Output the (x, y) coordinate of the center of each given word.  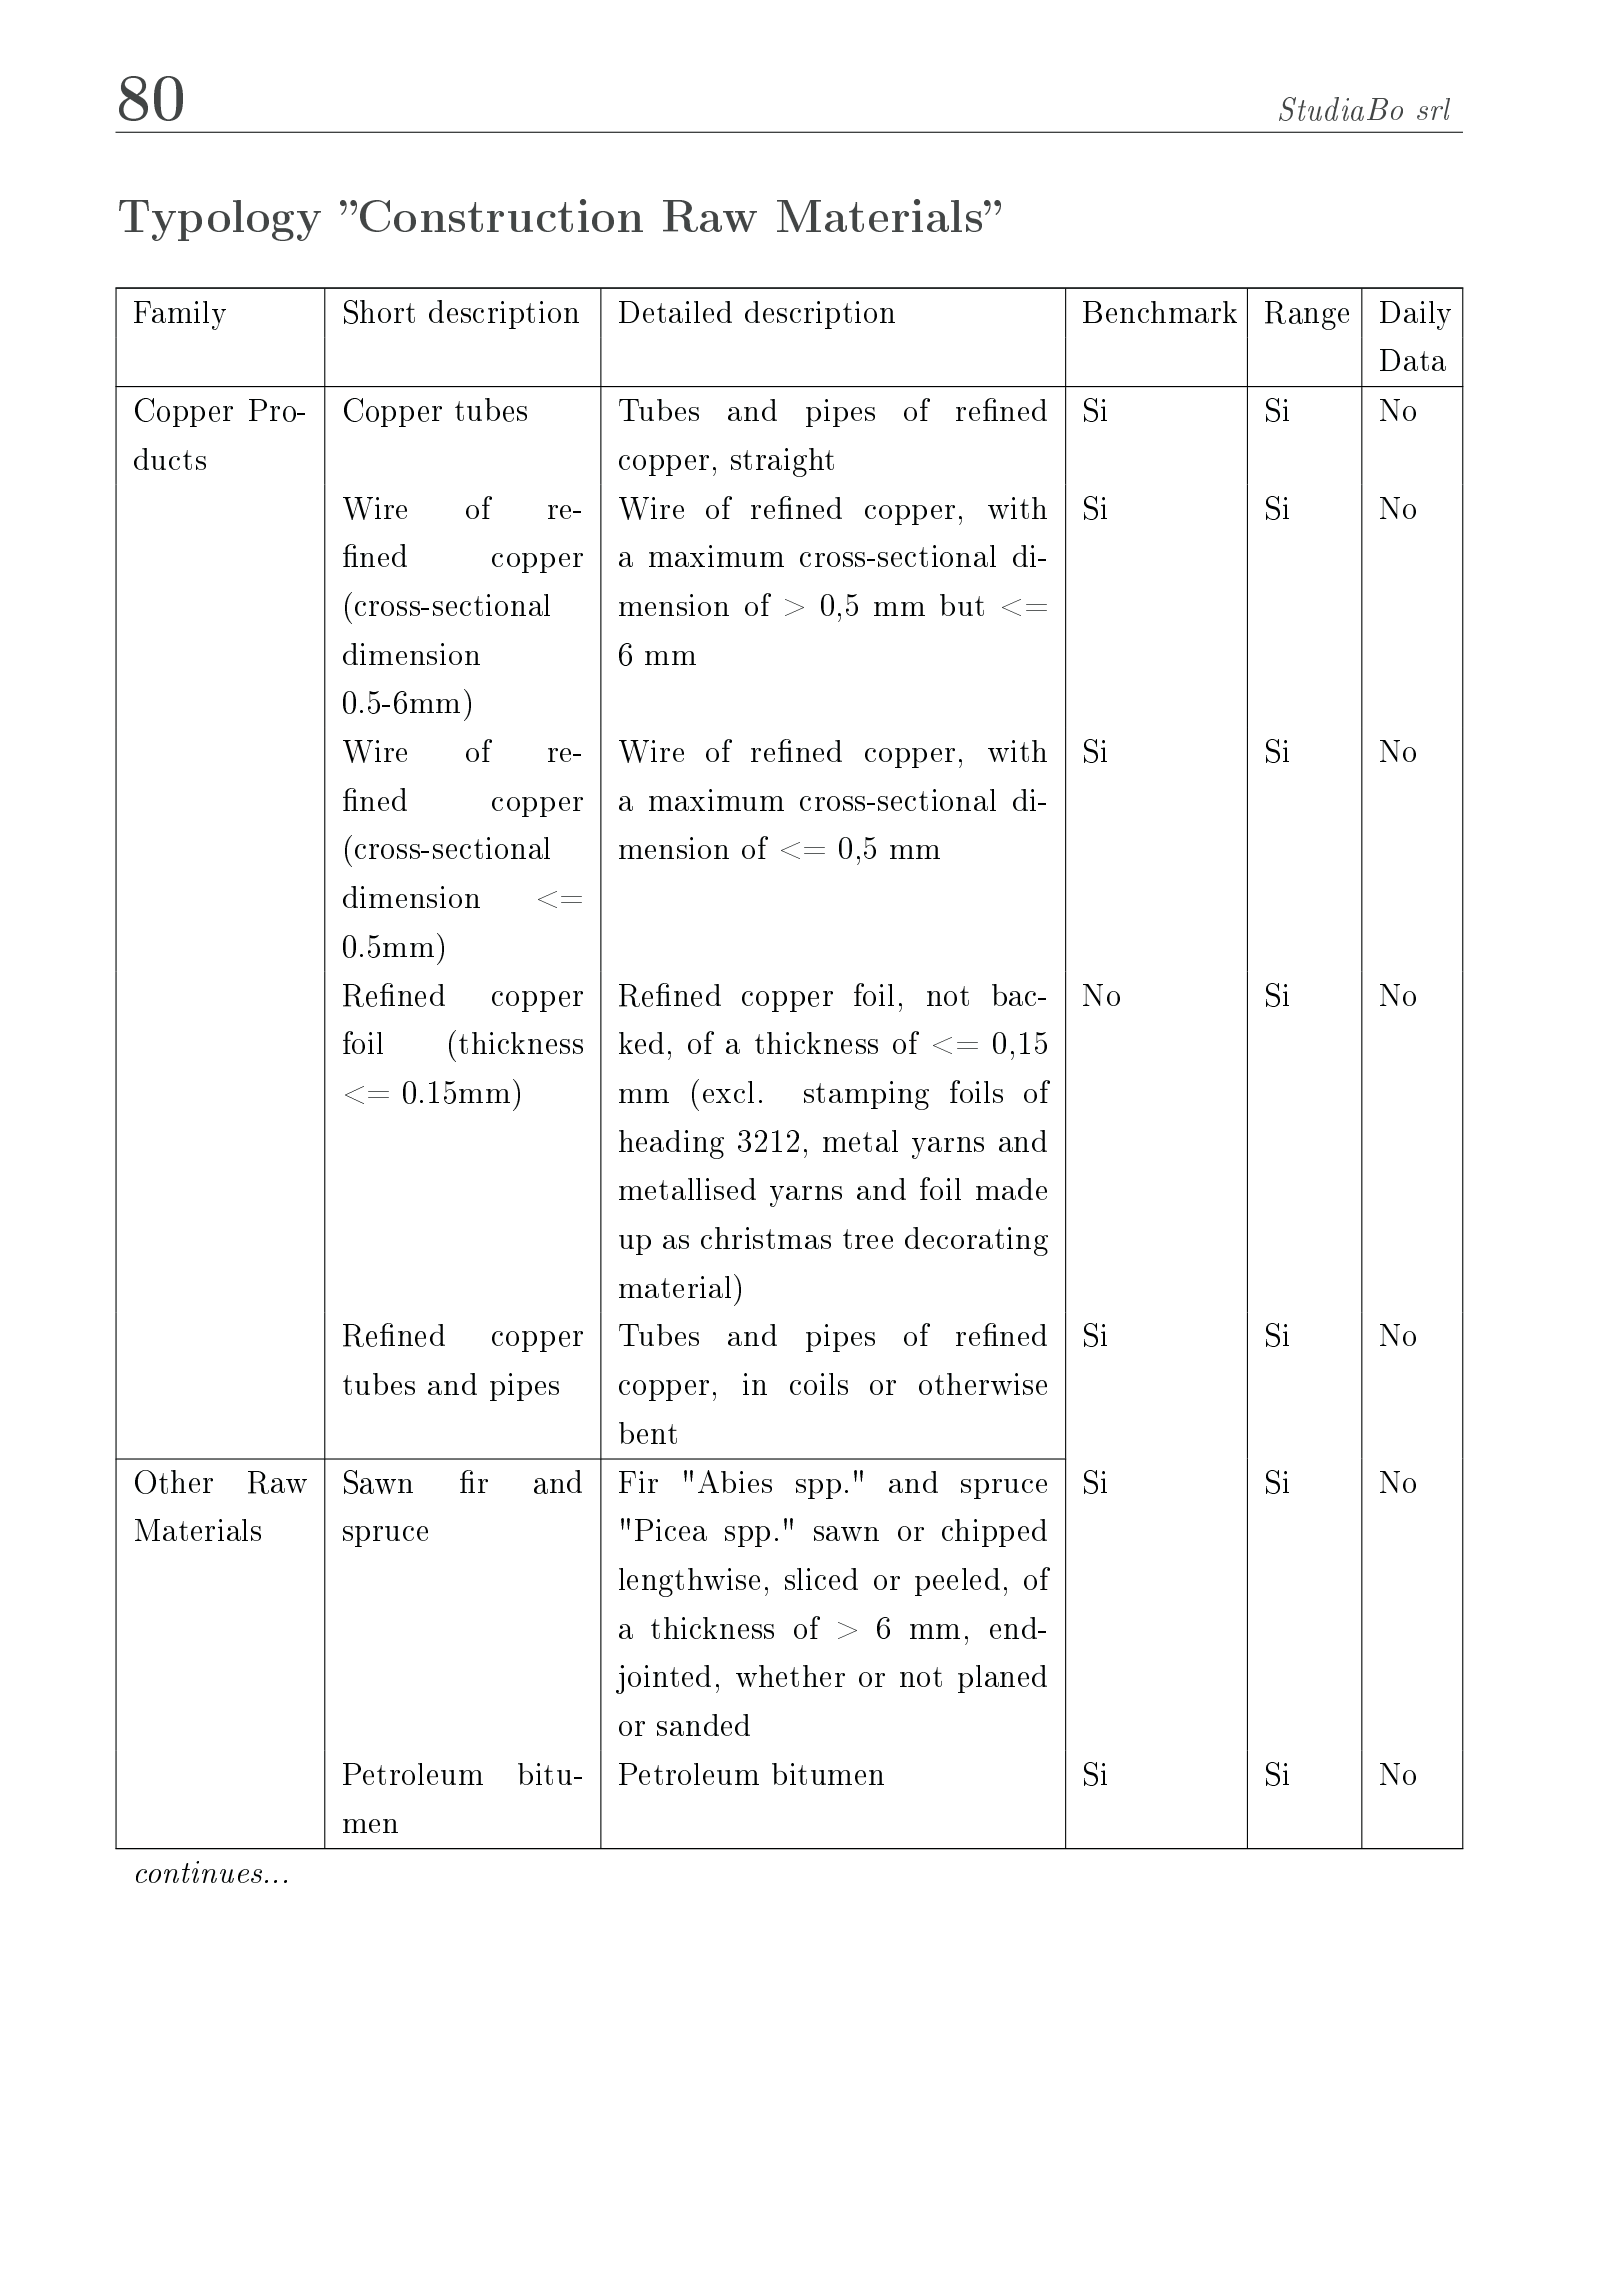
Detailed (675, 312)
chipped (994, 1533)
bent (648, 1433)
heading (671, 1144)
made (1011, 1189)
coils (819, 1384)
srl (1433, 109)
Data (1413, 360)
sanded (703, 1725)
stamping (866, 1095)
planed (1002, 1679)
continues (199, 1872)
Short (379, 312)
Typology (220, 220)
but (962, 605)
